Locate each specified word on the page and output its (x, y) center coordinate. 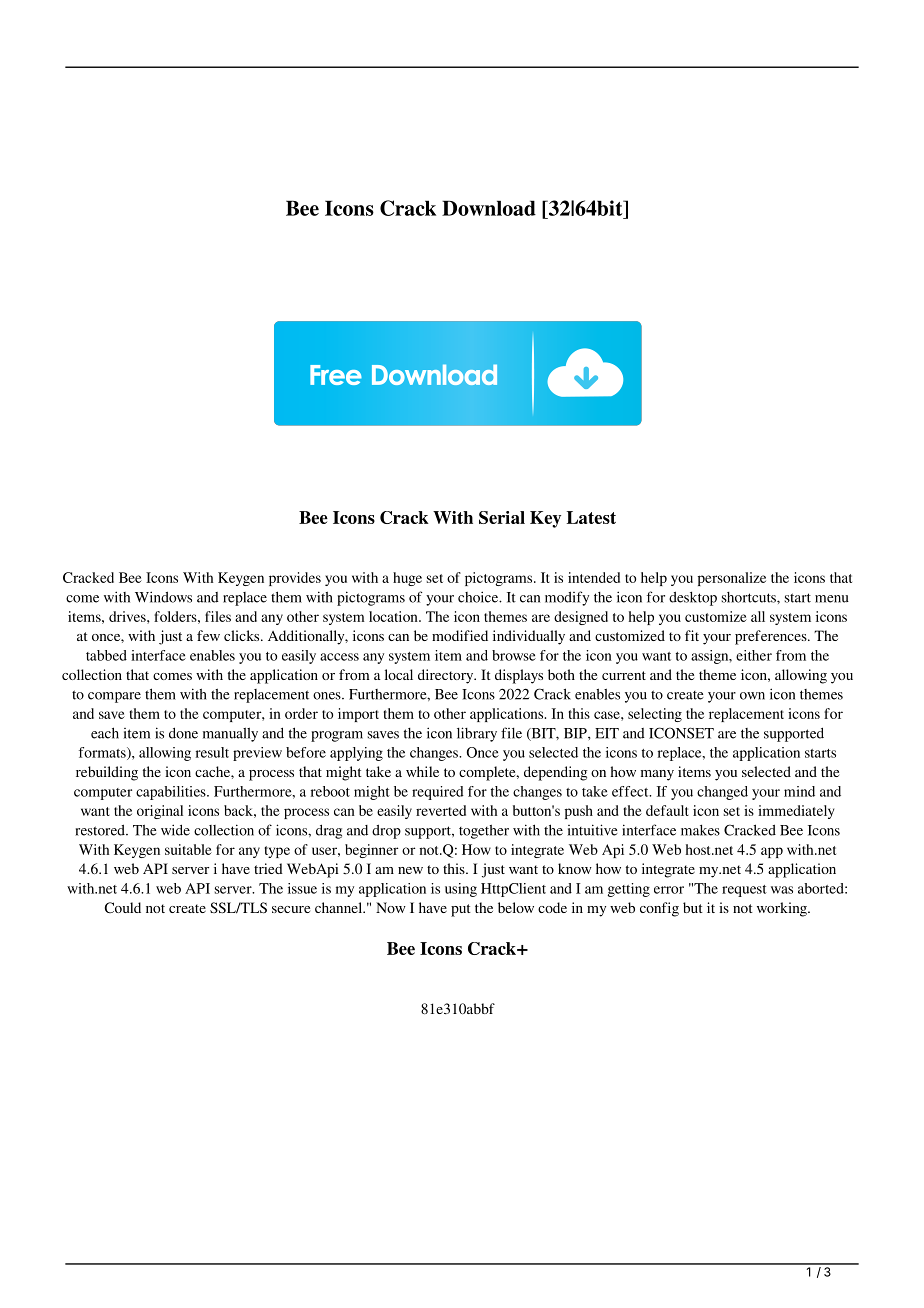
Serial (502, 517)
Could (123, 907)
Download (489, 208)
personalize (732, 579)
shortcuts (750, 597)
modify (567, 598)
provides (295, 579)
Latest (591, 517)
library (477, 734)
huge (407, 579)
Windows (163, 597)
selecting (655, 715)
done (183, 733)
